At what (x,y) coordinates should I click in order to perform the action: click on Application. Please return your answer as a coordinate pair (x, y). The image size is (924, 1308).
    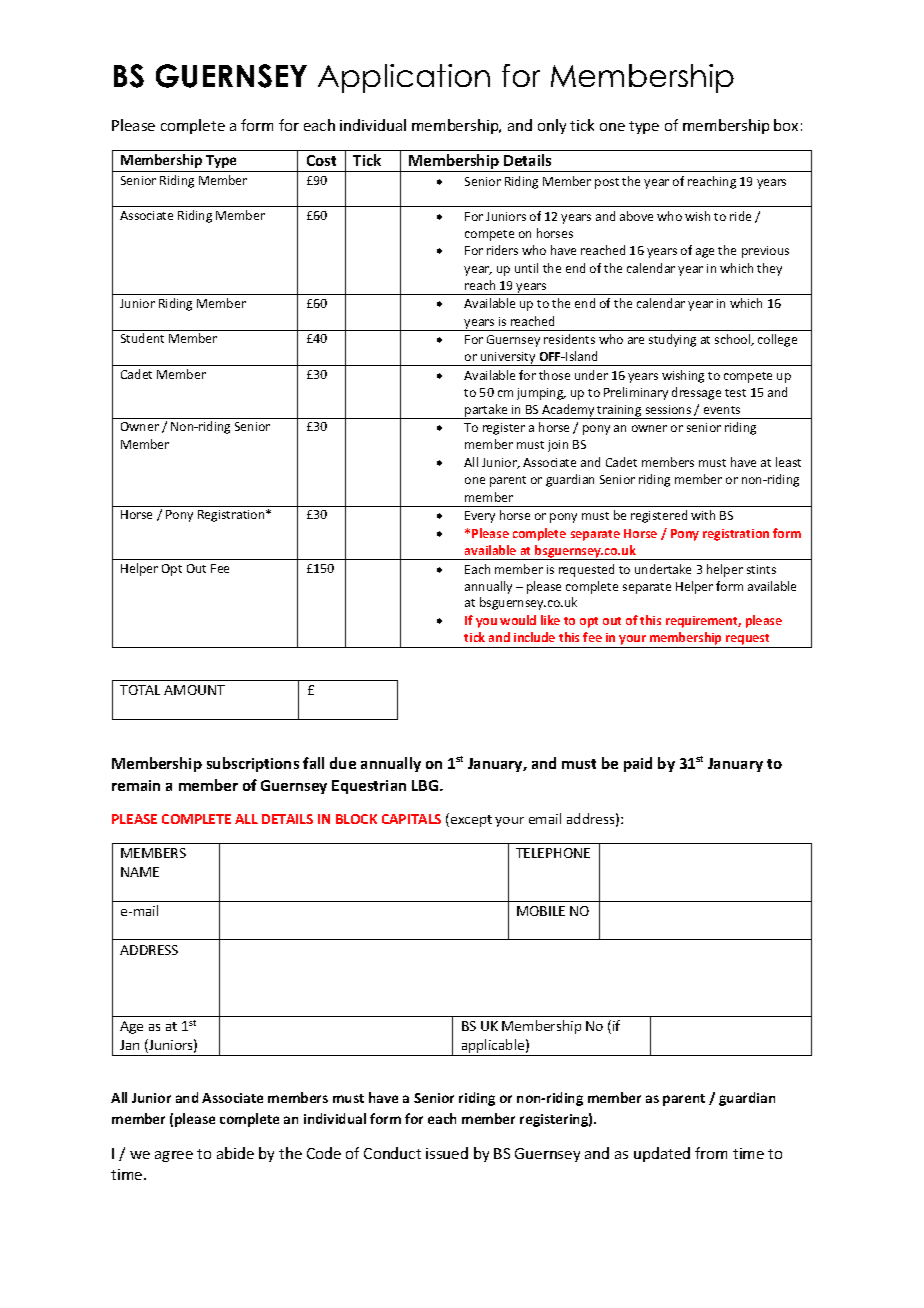
    Looking at the image, I should click on (404, 78).
